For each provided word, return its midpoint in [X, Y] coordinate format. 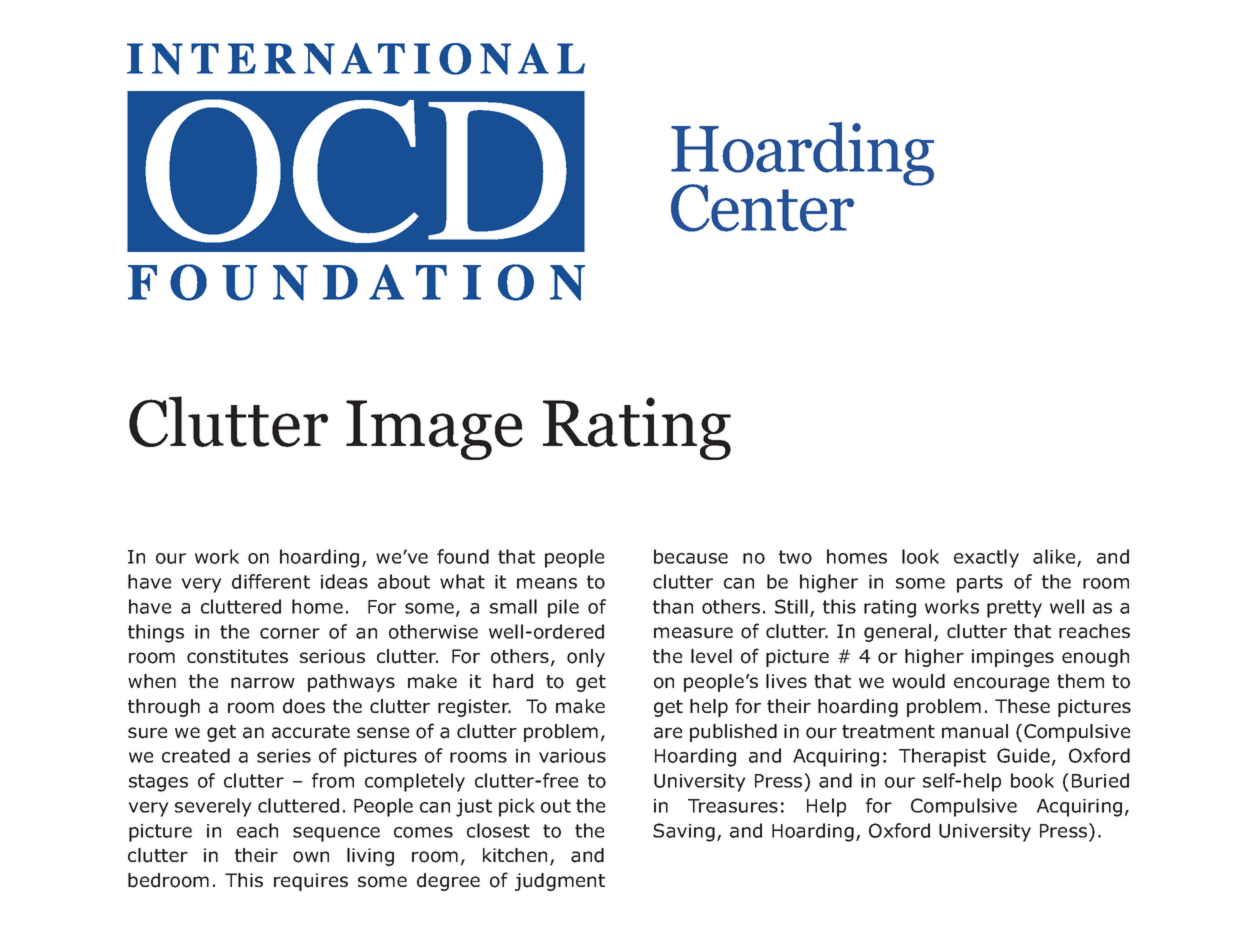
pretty [1014, 609]
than [673, 606]
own [311, 857]
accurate [311, 732]
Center [762, 208]
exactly [986, 558]
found [463, 556]
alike [1055, 558]
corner [290, 633]
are [668, 733]
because [691, 556]
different [271, 581]
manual [975, 731]
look [920, 556]
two [795, 557]
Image [434, 430]
